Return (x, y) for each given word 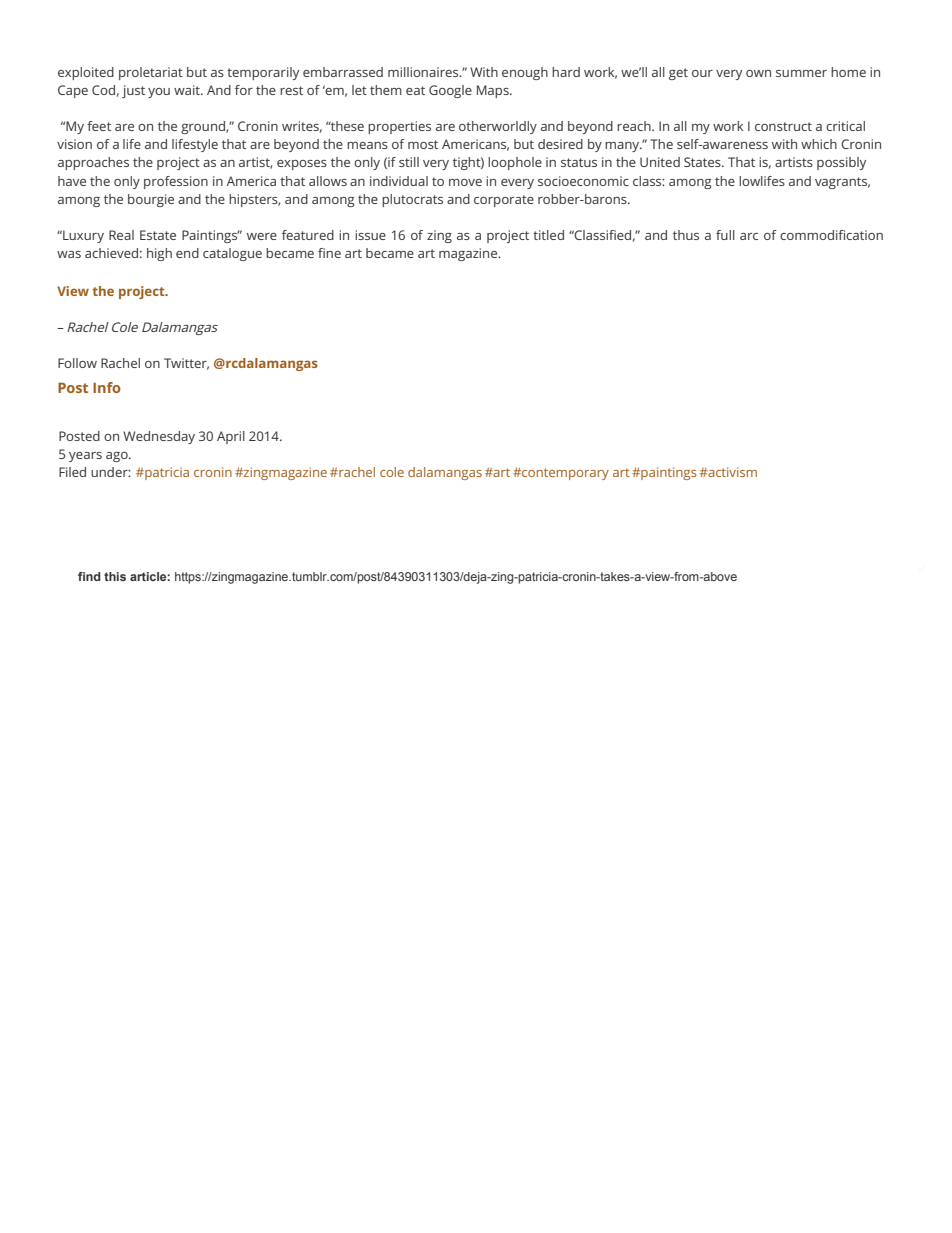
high (159, 254)
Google (450, 91)
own (758, 73)
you (159, 93)
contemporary (564, 474)
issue (370, 235)
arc (749, 236)
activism (731, 472)
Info (107, 387)
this (115, 576)
